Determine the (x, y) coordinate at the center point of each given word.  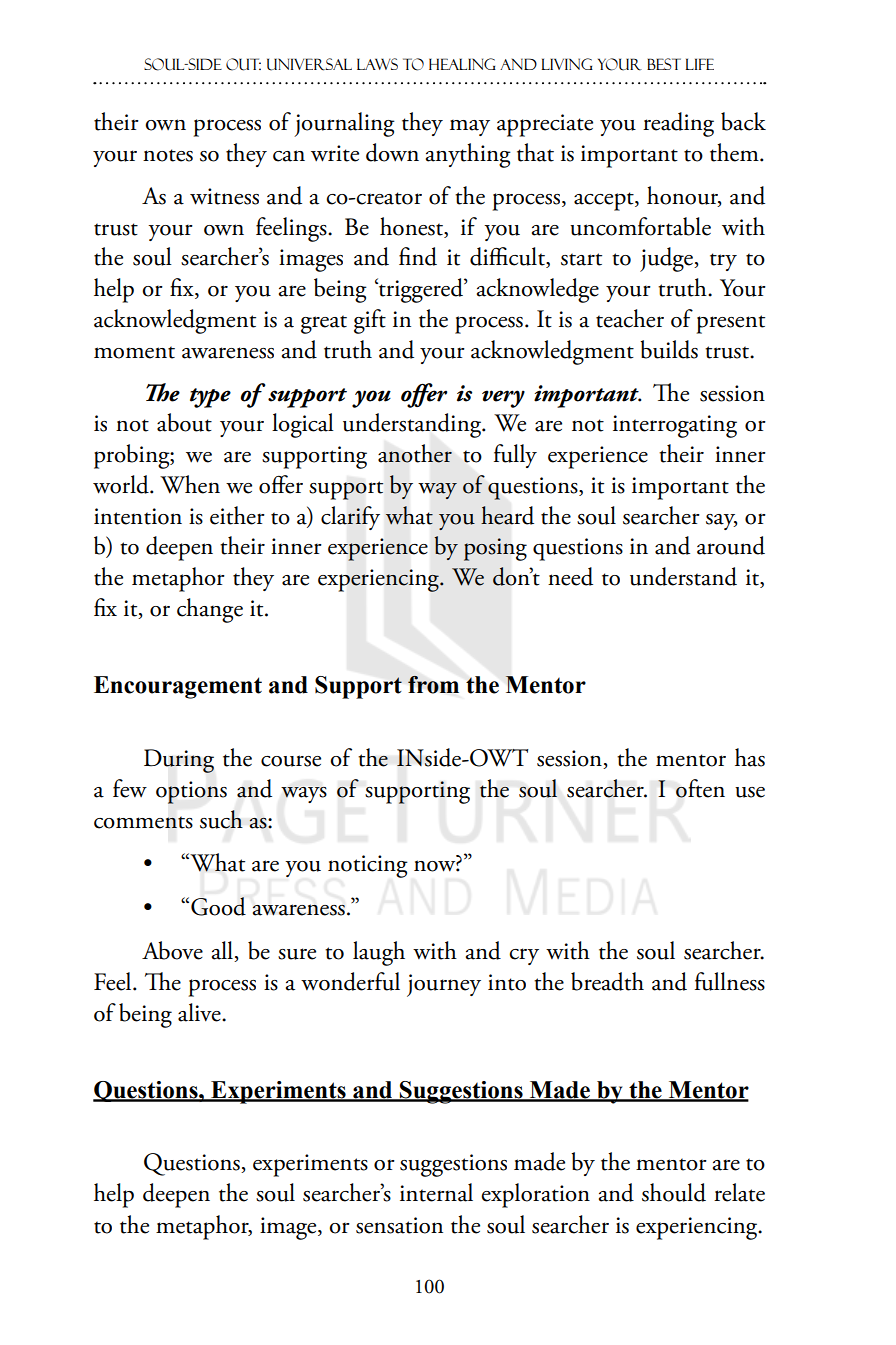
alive (200, 1012)
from (433, 684)
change (210, 610)
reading (678, 124)
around (731, 545)
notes (168, 155)
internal (436, 1192)
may (470, 127)
